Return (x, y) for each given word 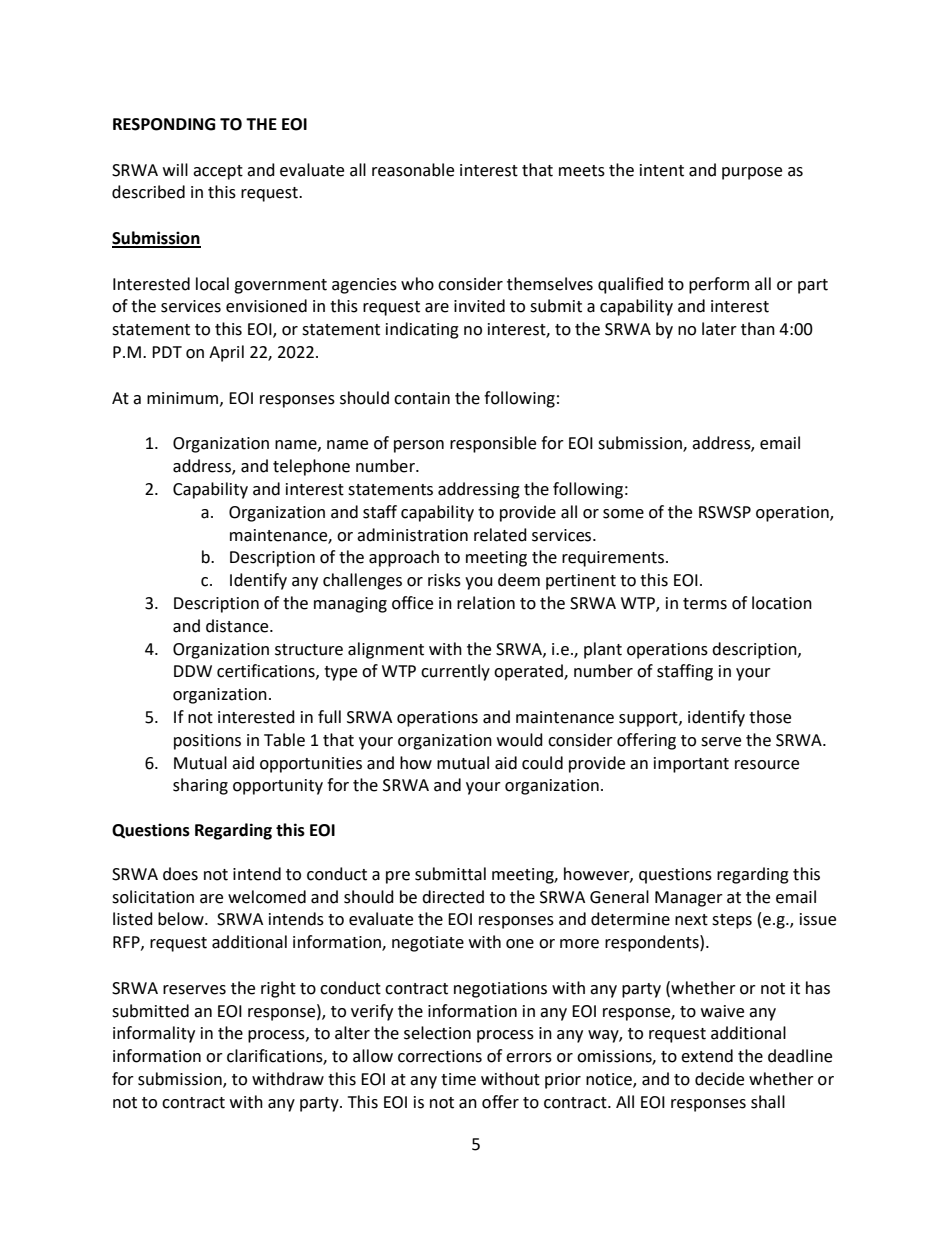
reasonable (413, 170)
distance (238, 626)
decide (719, 1079)
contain (422, 398)
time (458, 1079)
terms (705, 604)
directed (453, 897)
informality (154, 1034)
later (719, 329)
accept (218, 172)
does (180, 874)
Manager (689, 899)
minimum (184, 399)
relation (486, 603)
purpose (752, 173)
